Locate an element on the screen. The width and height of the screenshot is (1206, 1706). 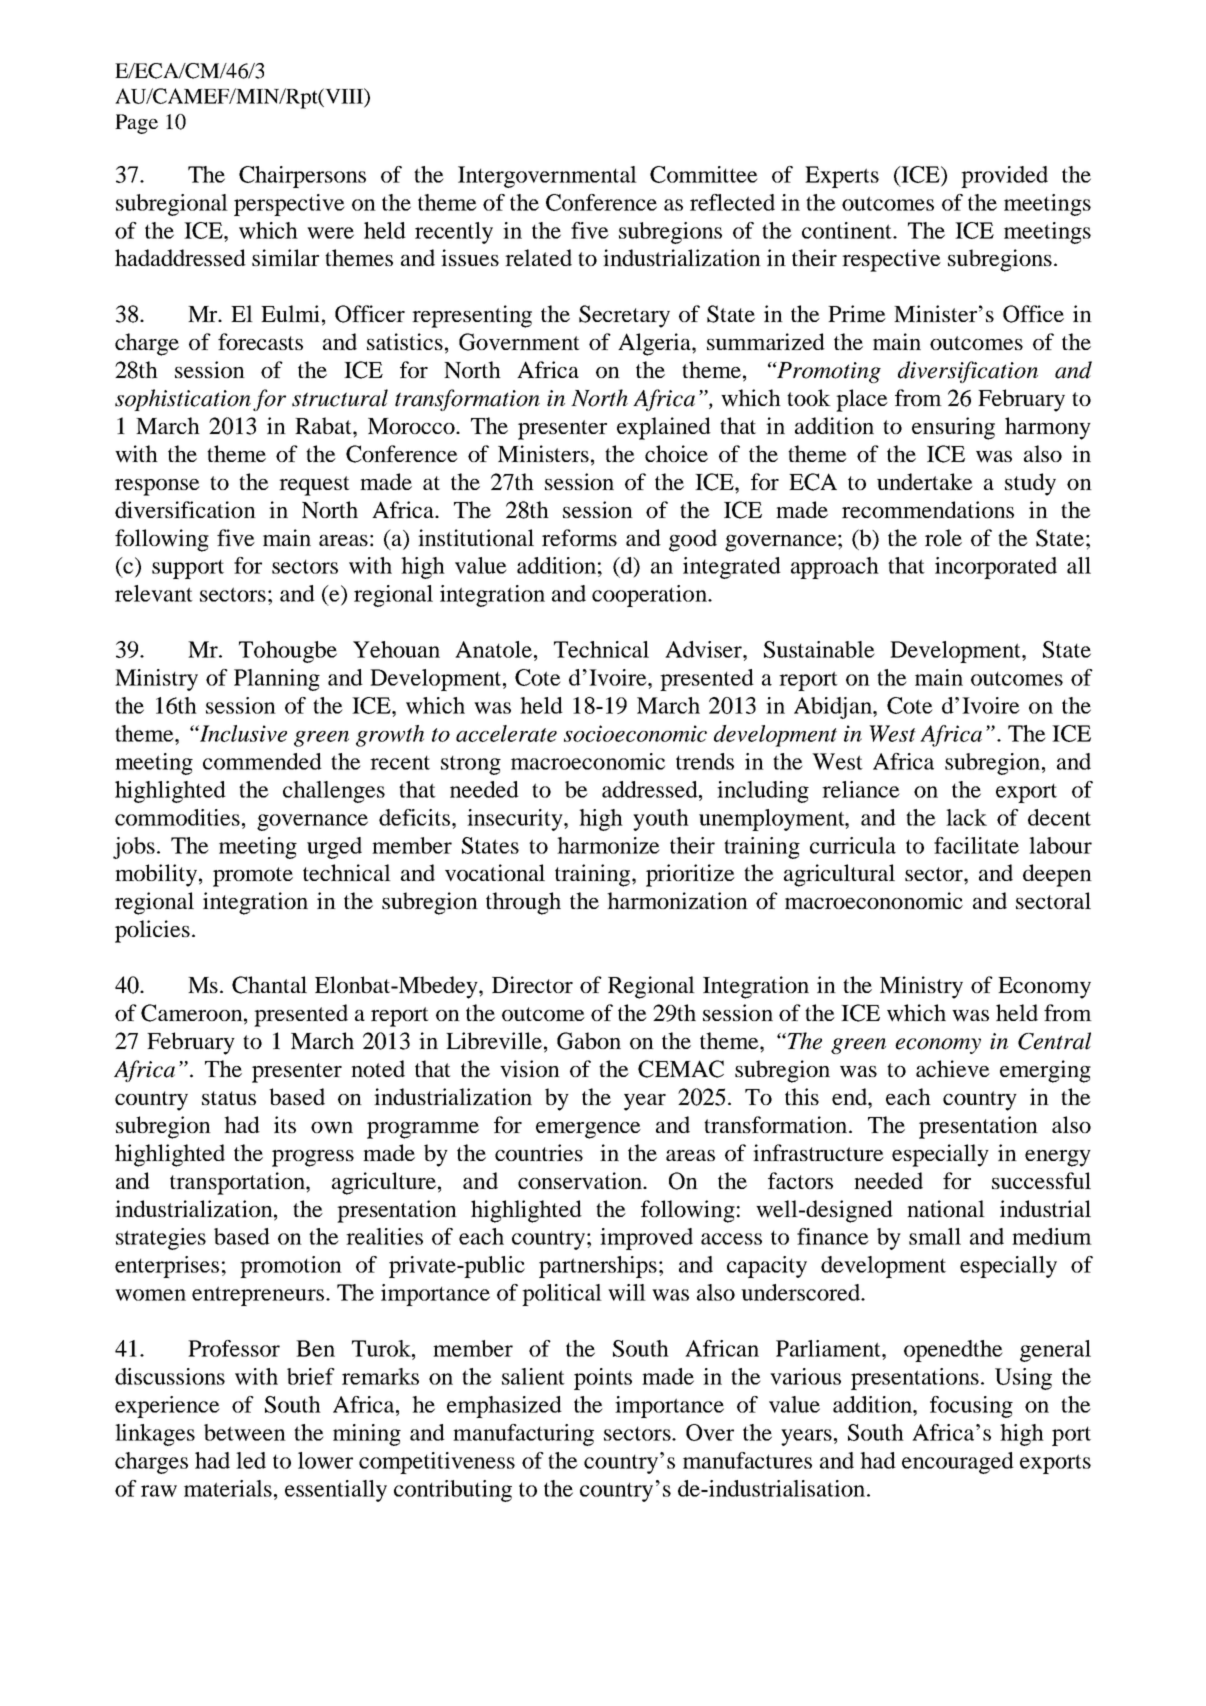
conservation is located at coordinates (581, 1180).
